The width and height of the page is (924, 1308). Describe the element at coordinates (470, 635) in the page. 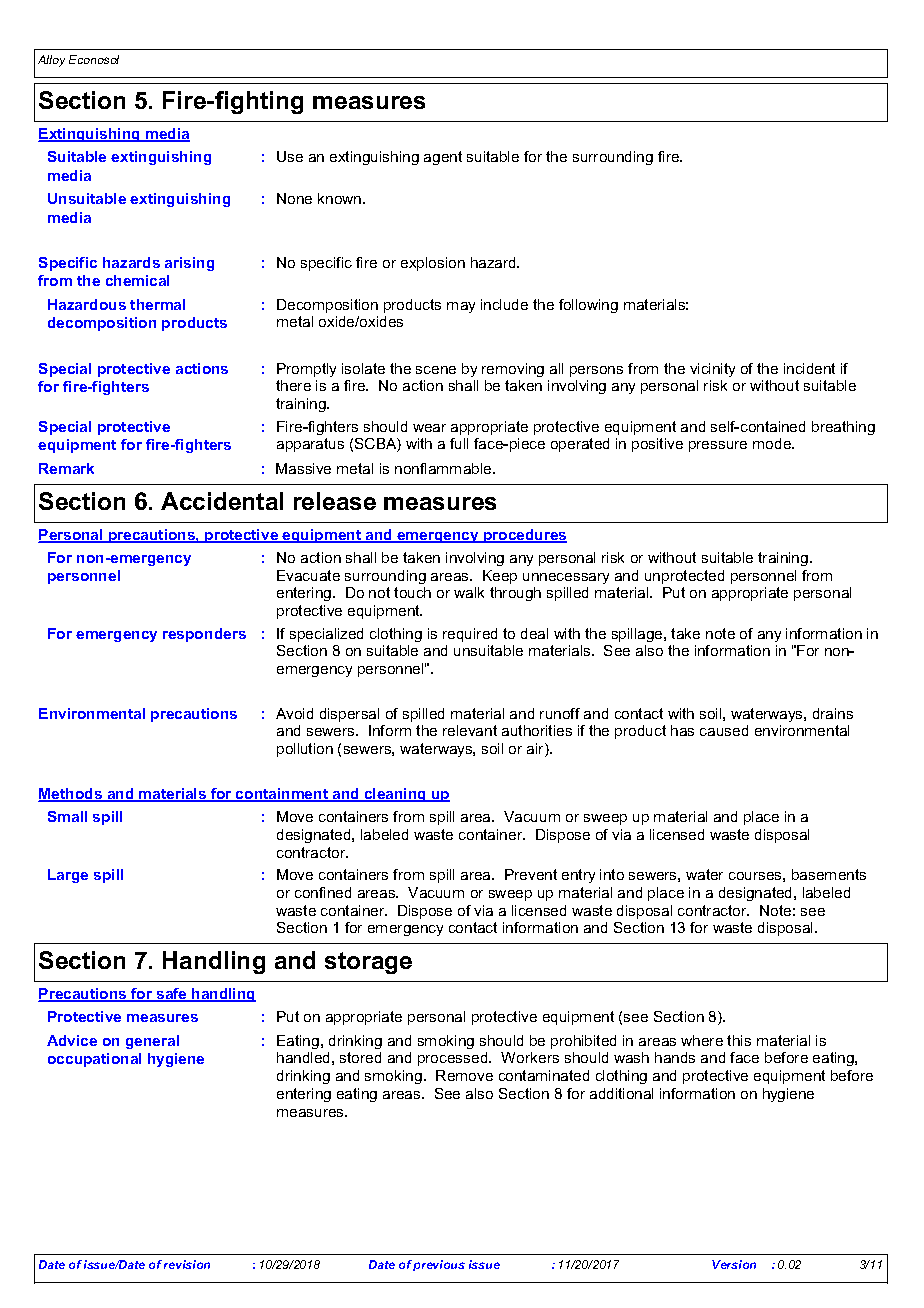

I see `required` at that location.
